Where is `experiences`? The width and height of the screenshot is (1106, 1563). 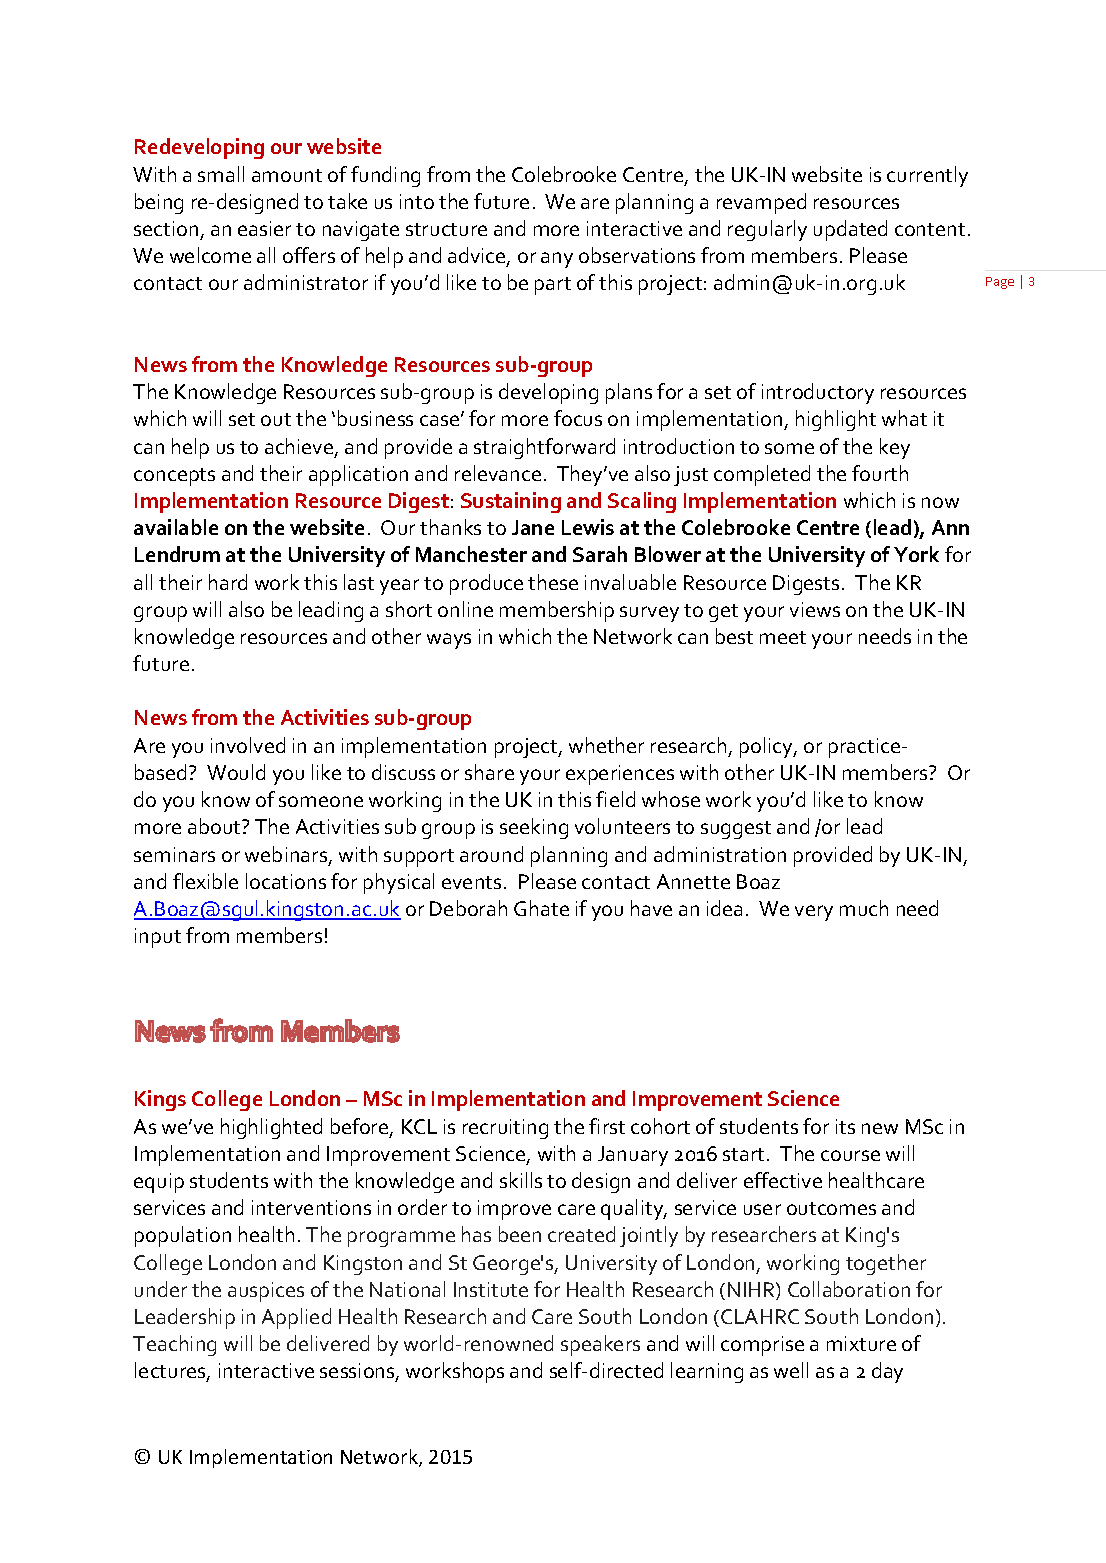 experiences is located at coordinates (620, 775).
